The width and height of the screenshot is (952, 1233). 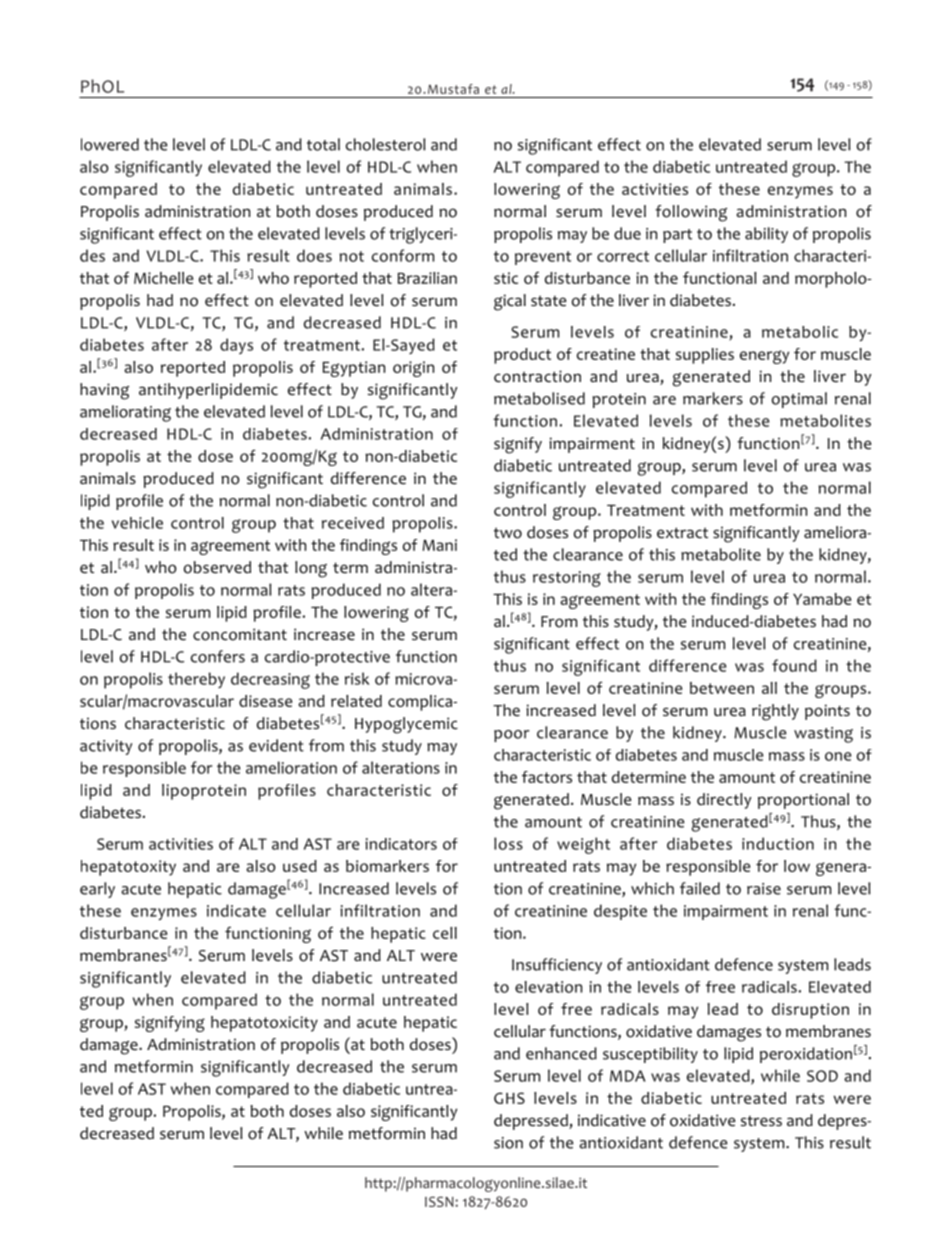 What do you see at coordinates (440, 1201) in the screenshot?
I see `ISSN` at bounding box center [440, 1201].
